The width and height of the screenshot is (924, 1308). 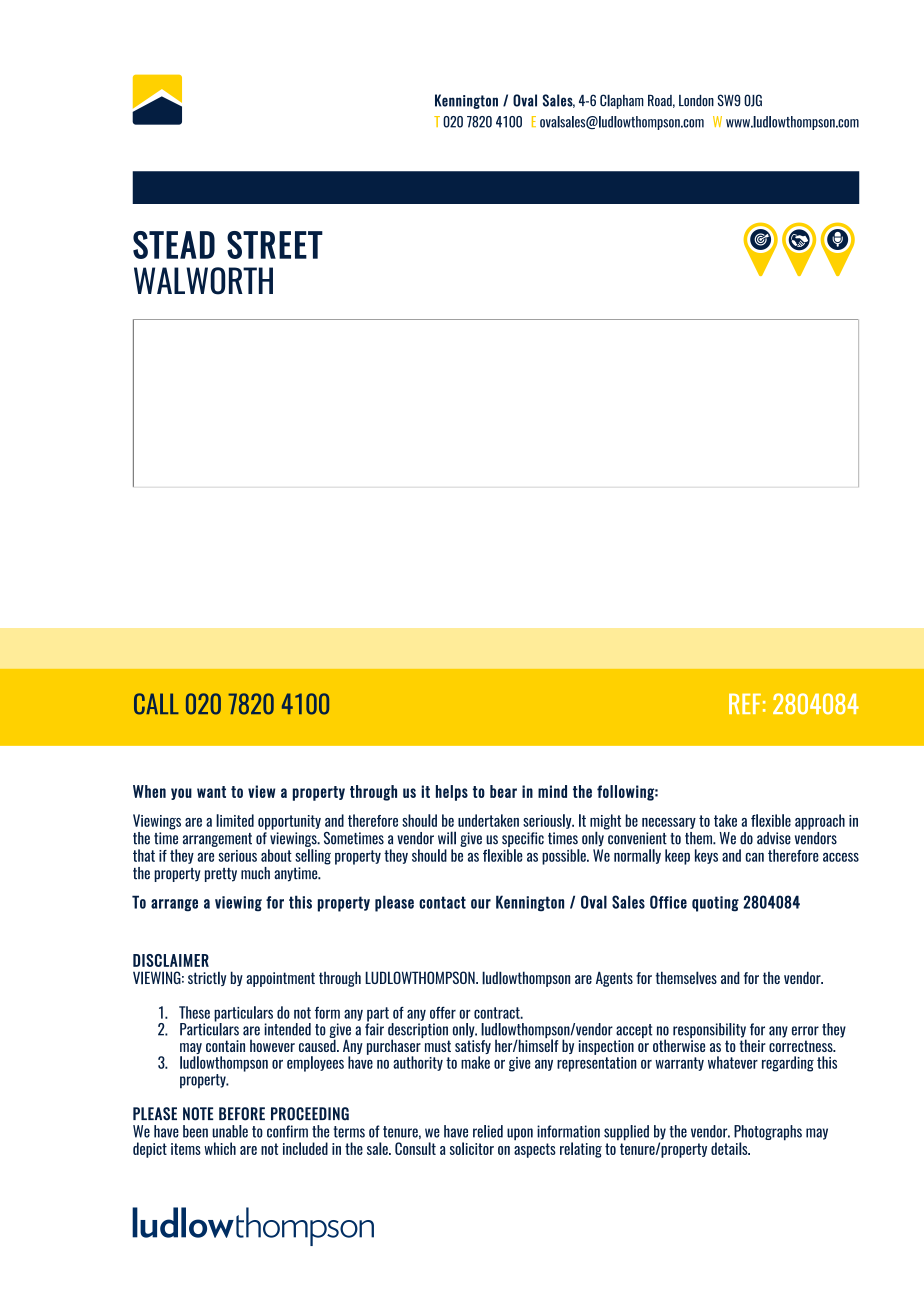 What do you see at coordinates (503, 791) in the screenshot?
I see `bear` at bounding box center [503, 791].
